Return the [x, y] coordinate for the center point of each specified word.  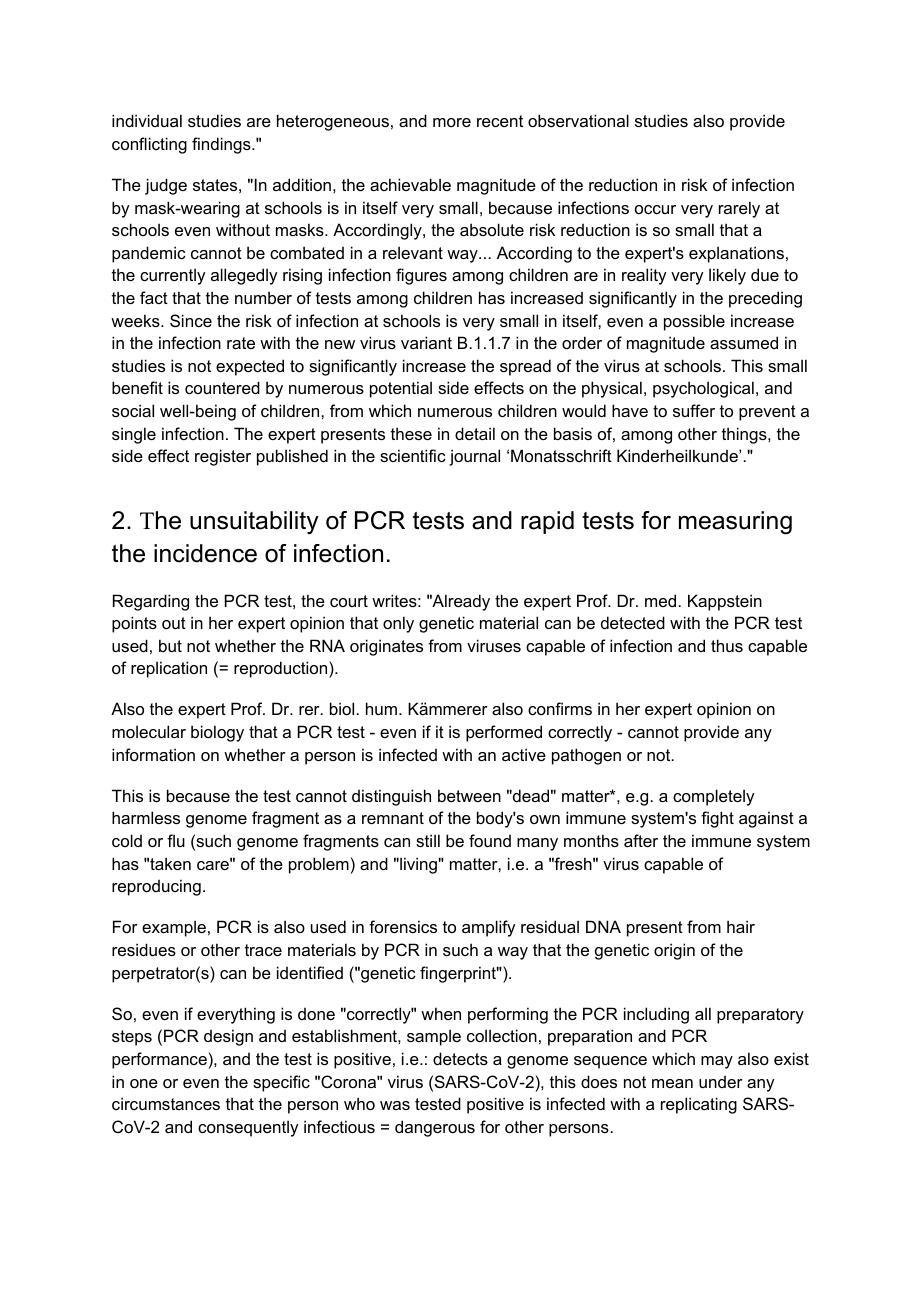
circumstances [166, 1103]
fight [717, 819]
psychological [703, 389]
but [170, 645]
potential [401, 389]
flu [176, 840]
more [452, 122]
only [398, 624]
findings [222, 145]
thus [727, 645]
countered [222, 387]
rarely [739, 209]
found [490, 840]
